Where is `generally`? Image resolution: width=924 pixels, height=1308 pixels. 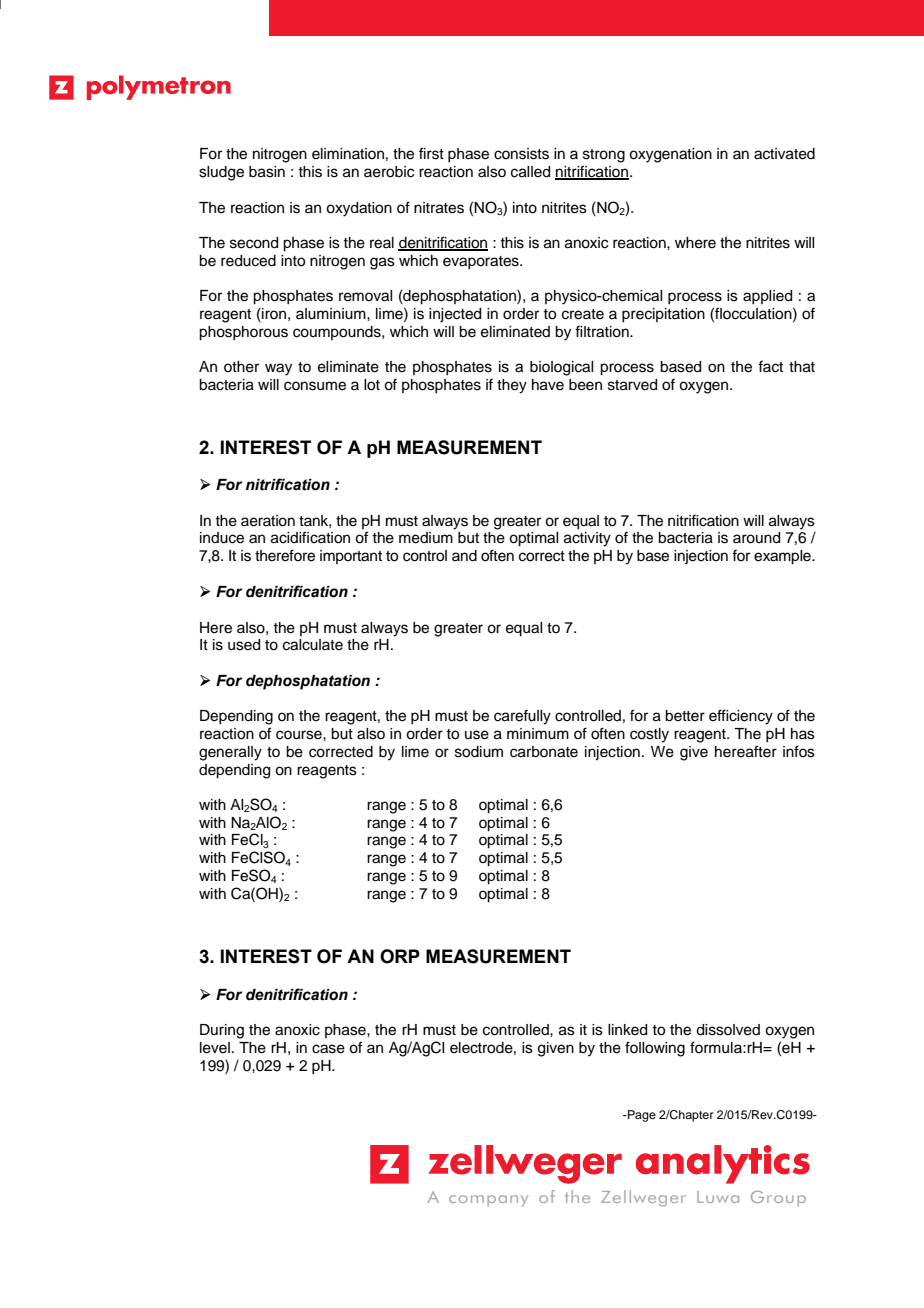
generally is located at coordinates (230, 753).
